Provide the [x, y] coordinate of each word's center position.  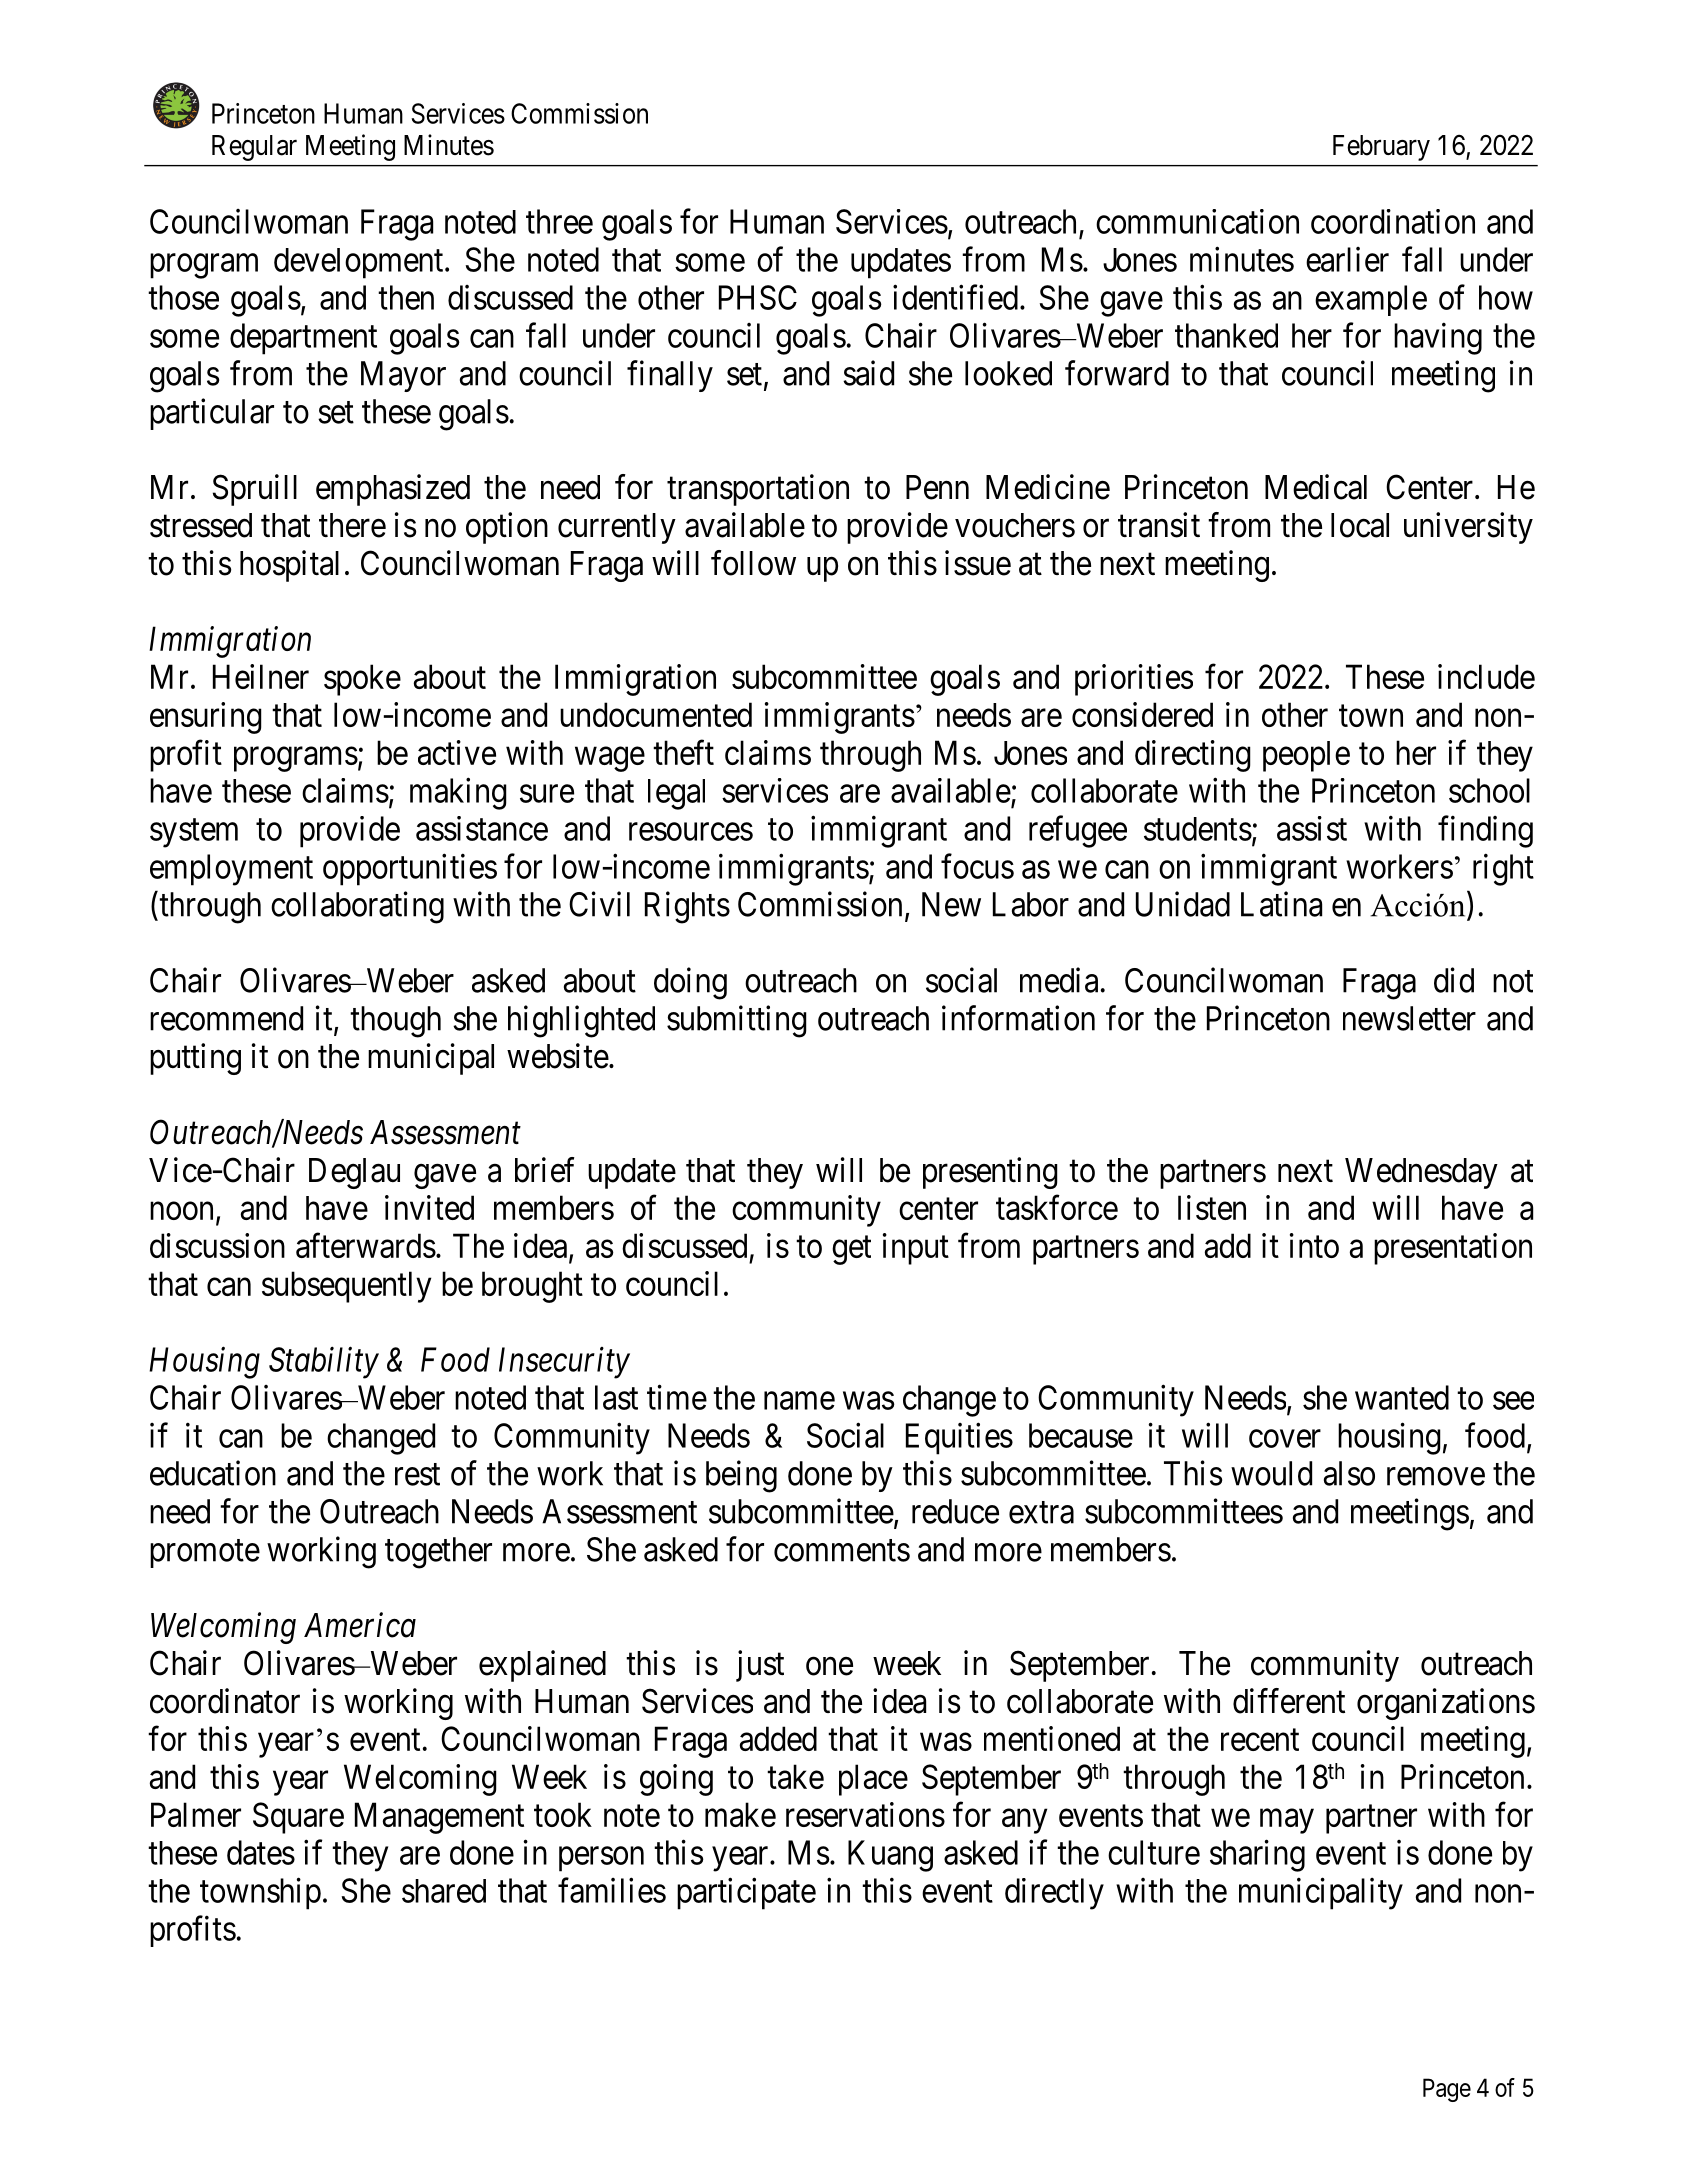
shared [444, 1891]
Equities [959, 1438]
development [360, 263]
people [1306, 756]
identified [955, 297]
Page [1447, 2090]
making [458, 794]
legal [676, 794]
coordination [1393, 221]
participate [746, 1894]
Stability [324, 1363]
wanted [1402, 1397]
